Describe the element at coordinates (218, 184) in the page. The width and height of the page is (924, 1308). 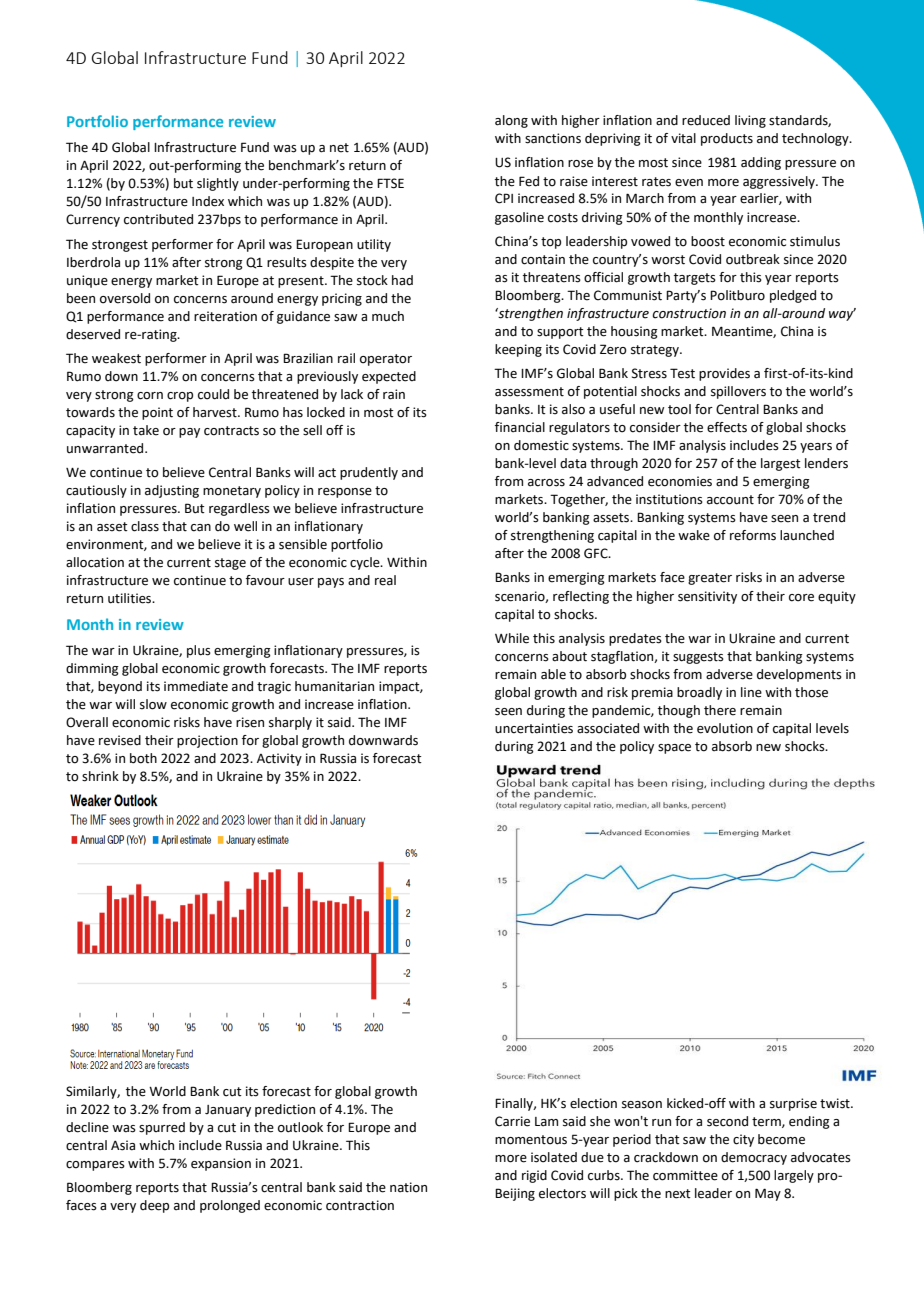
I see `slightly` at that location.
